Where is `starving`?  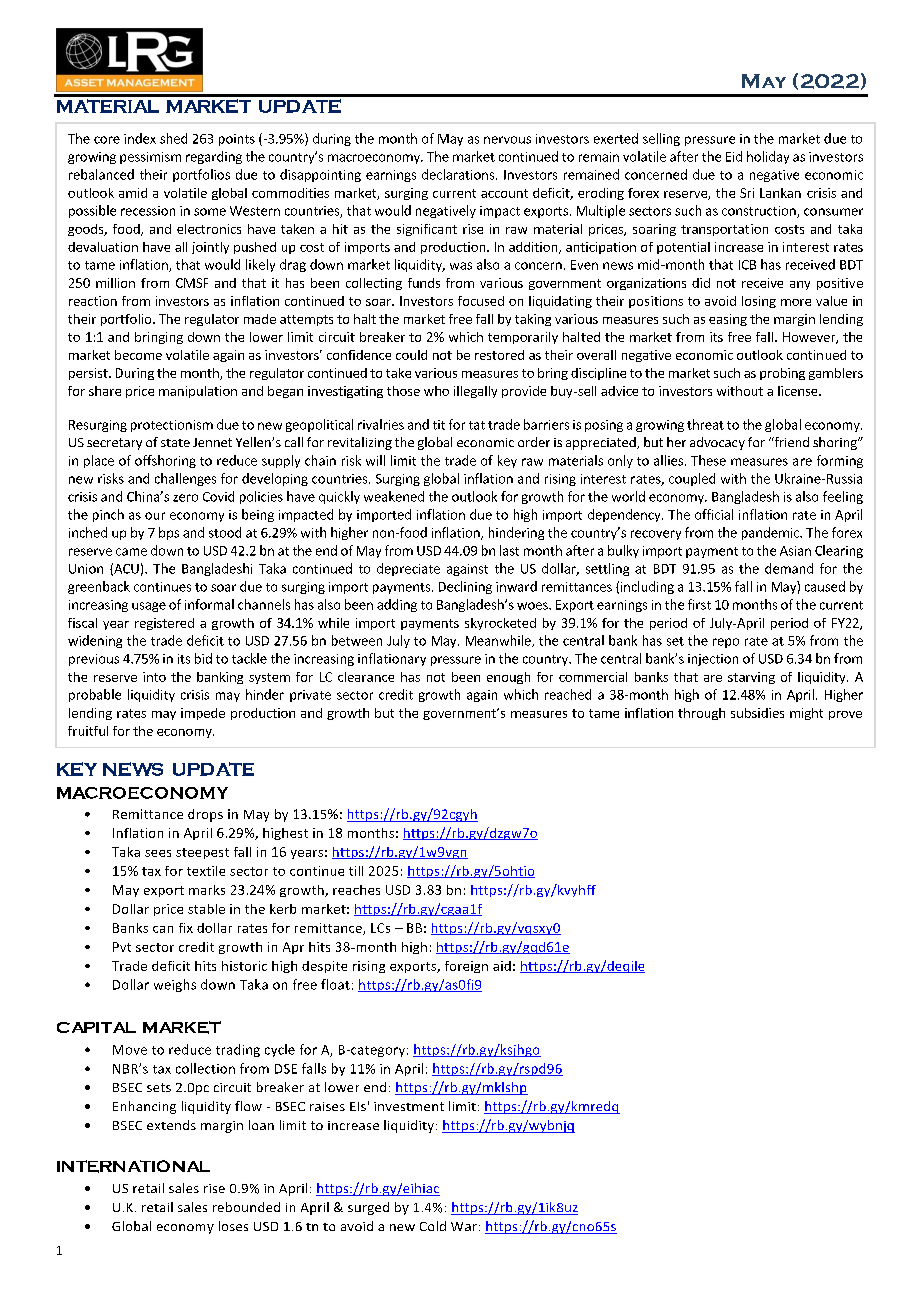 starving is located at coordinates (751, 678).
